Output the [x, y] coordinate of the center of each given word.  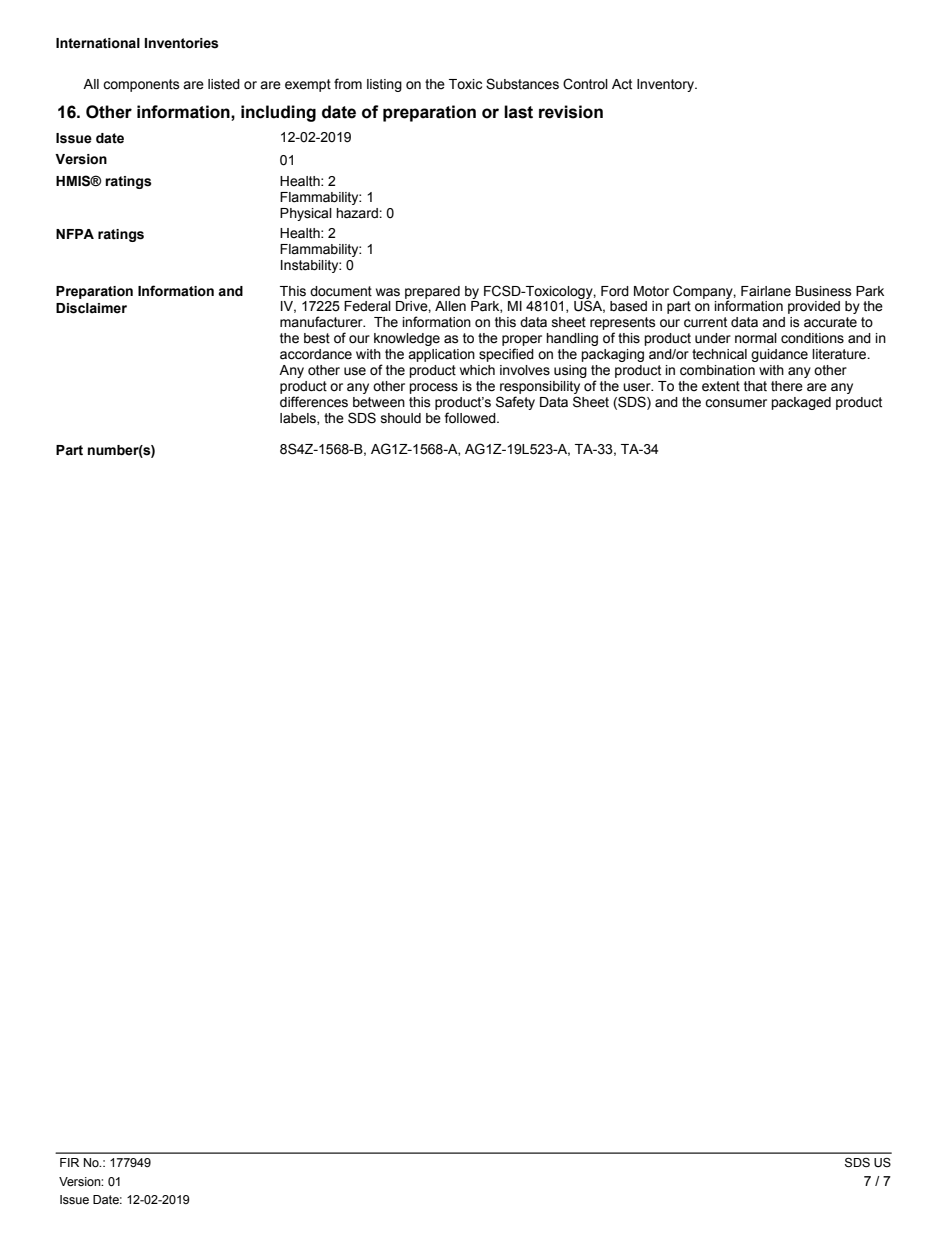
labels [299, 419]
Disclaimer [91, 308]
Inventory [666, 85]
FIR [69, 1162]
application [441, 355]
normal [756, 338]
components [141, 85]
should [401, 418]
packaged [801, 403]
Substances [522, 84]
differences [314, 402]
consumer [736, 403]
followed [471, 418]
